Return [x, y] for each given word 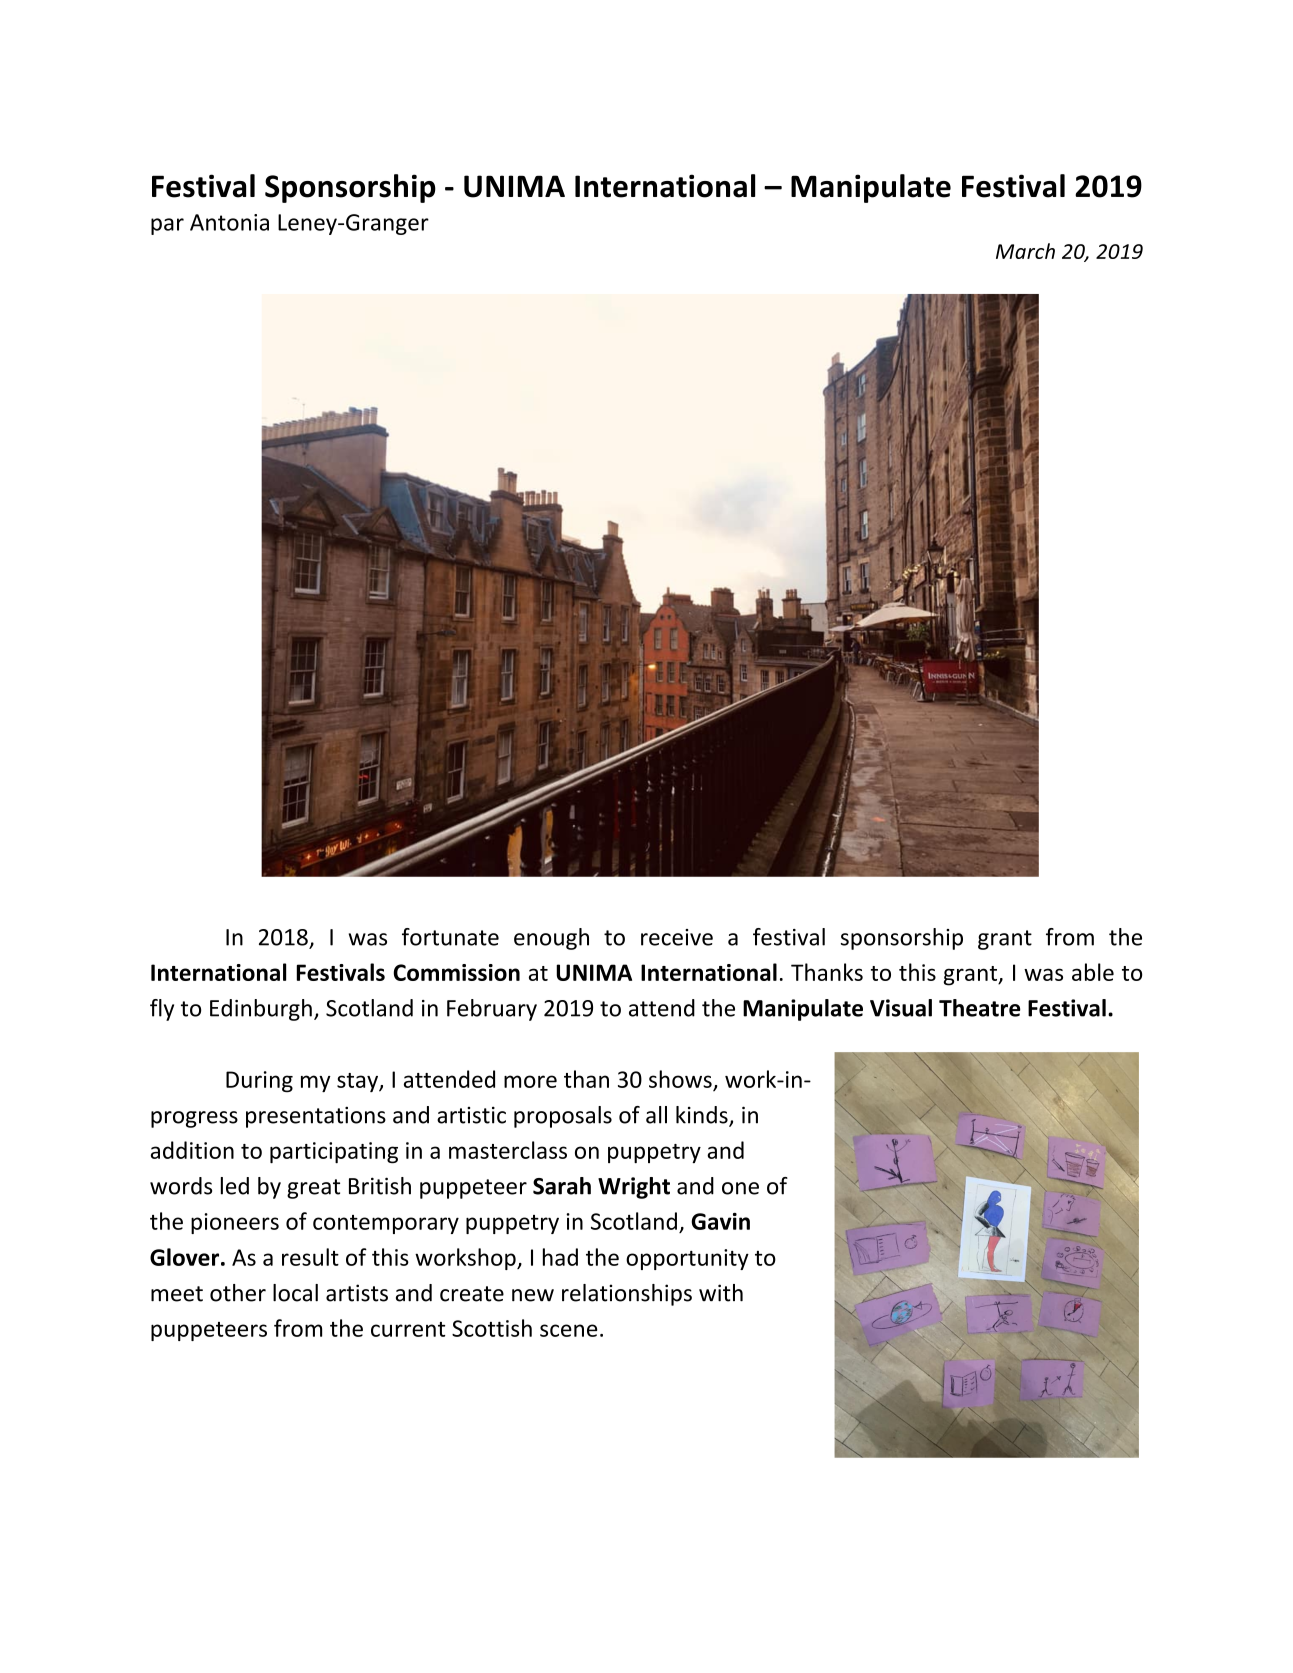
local [295, 1293]
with [721, 1293]
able [1093, 972]
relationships [627, 1295]
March [1025, 251]
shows [680, 1079]
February [492, 1010]
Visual [901, 1008]
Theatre [980, 1008]
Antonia [229, 222]
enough [551, 939]
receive [677, 937]
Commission [456, 972]
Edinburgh [261, 1010]
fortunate [450, 937]
